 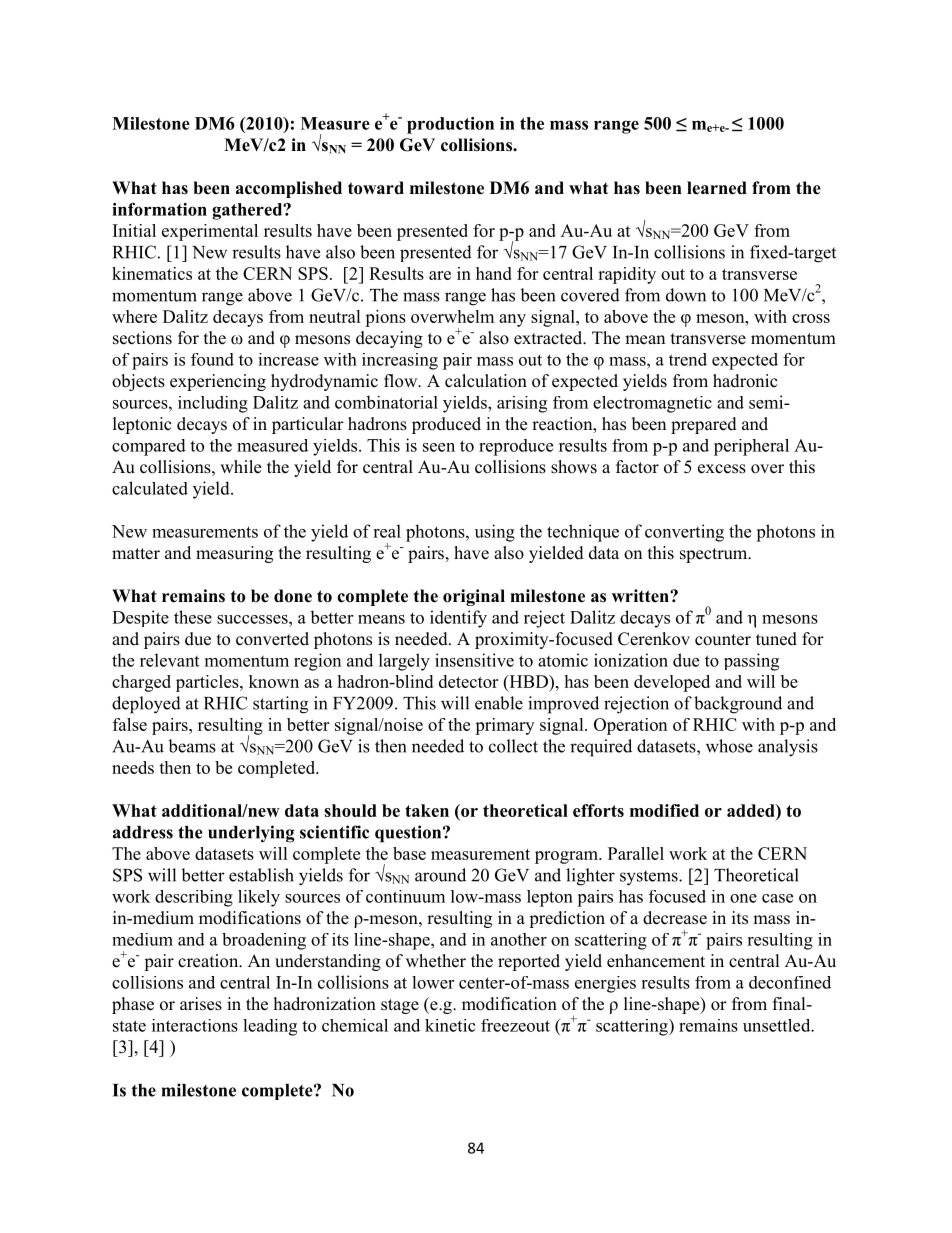 I want to click on modified, so click(x=664, y=810).
